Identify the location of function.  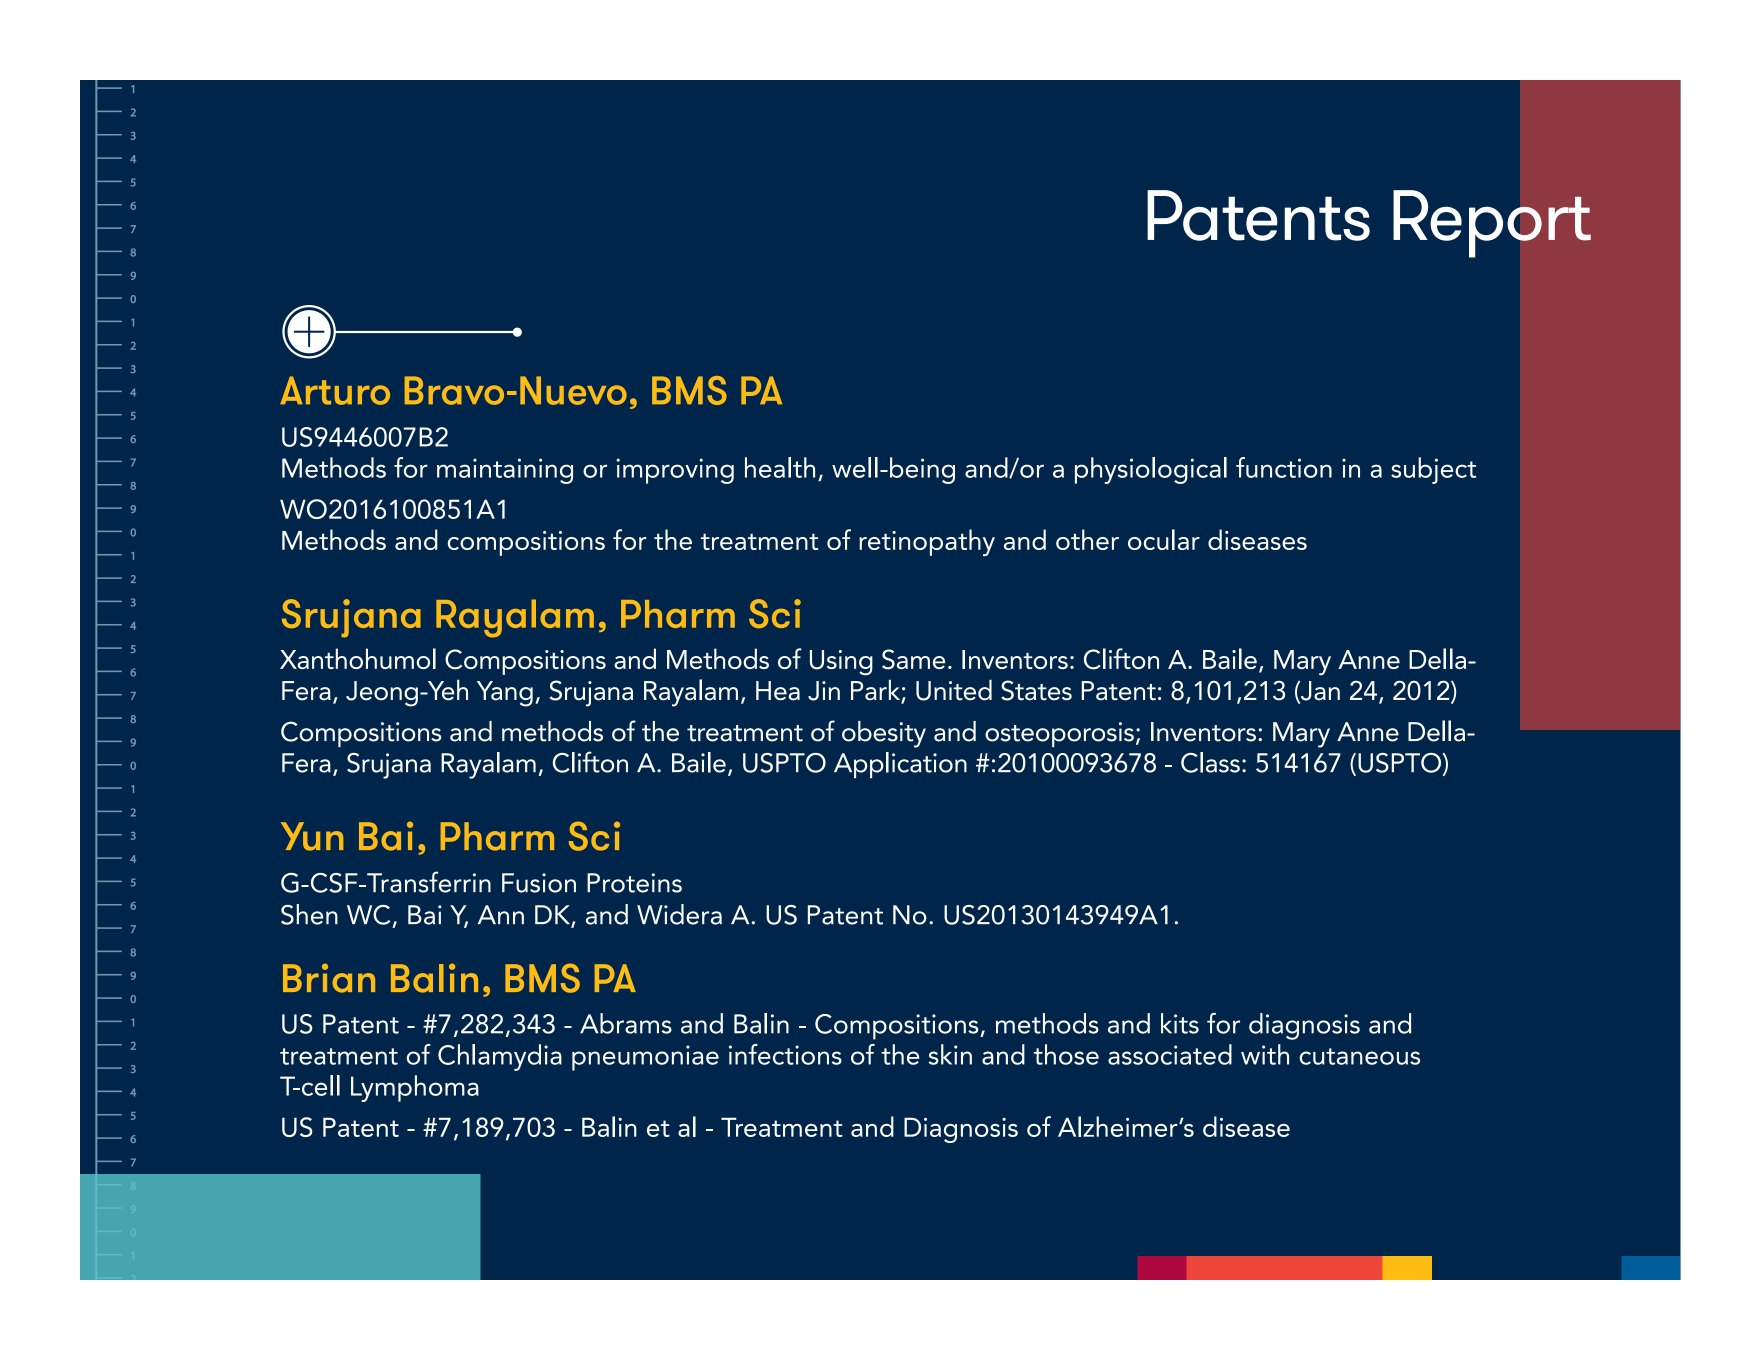
(1284, 467).
